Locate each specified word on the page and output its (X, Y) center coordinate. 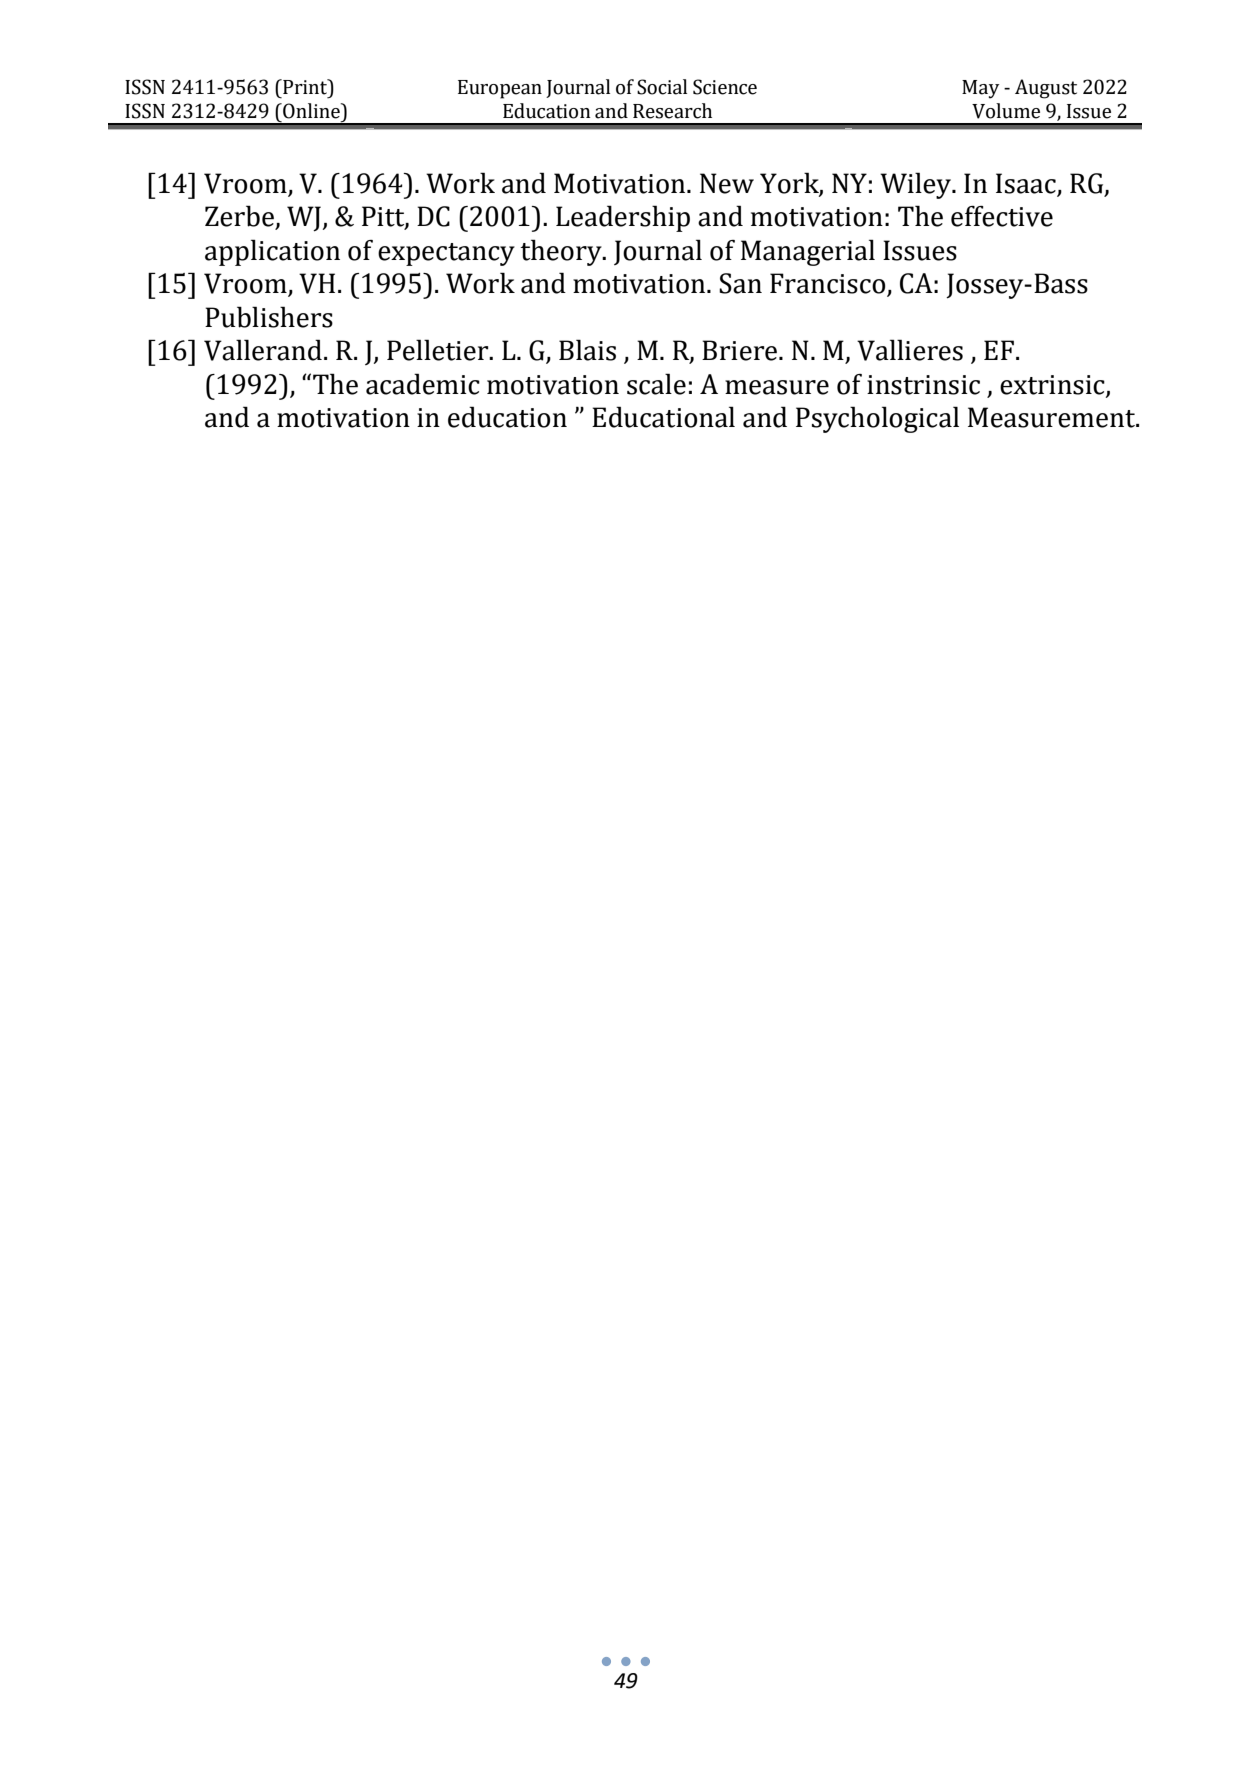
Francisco (829, 284)
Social (662, 87)
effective (1002, 216)
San (740, 283)
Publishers (269, 317)
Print (305, 87)
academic (423, 384)
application (272, 252)
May (980, 89)
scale (656, 384)
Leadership (623, 218)
